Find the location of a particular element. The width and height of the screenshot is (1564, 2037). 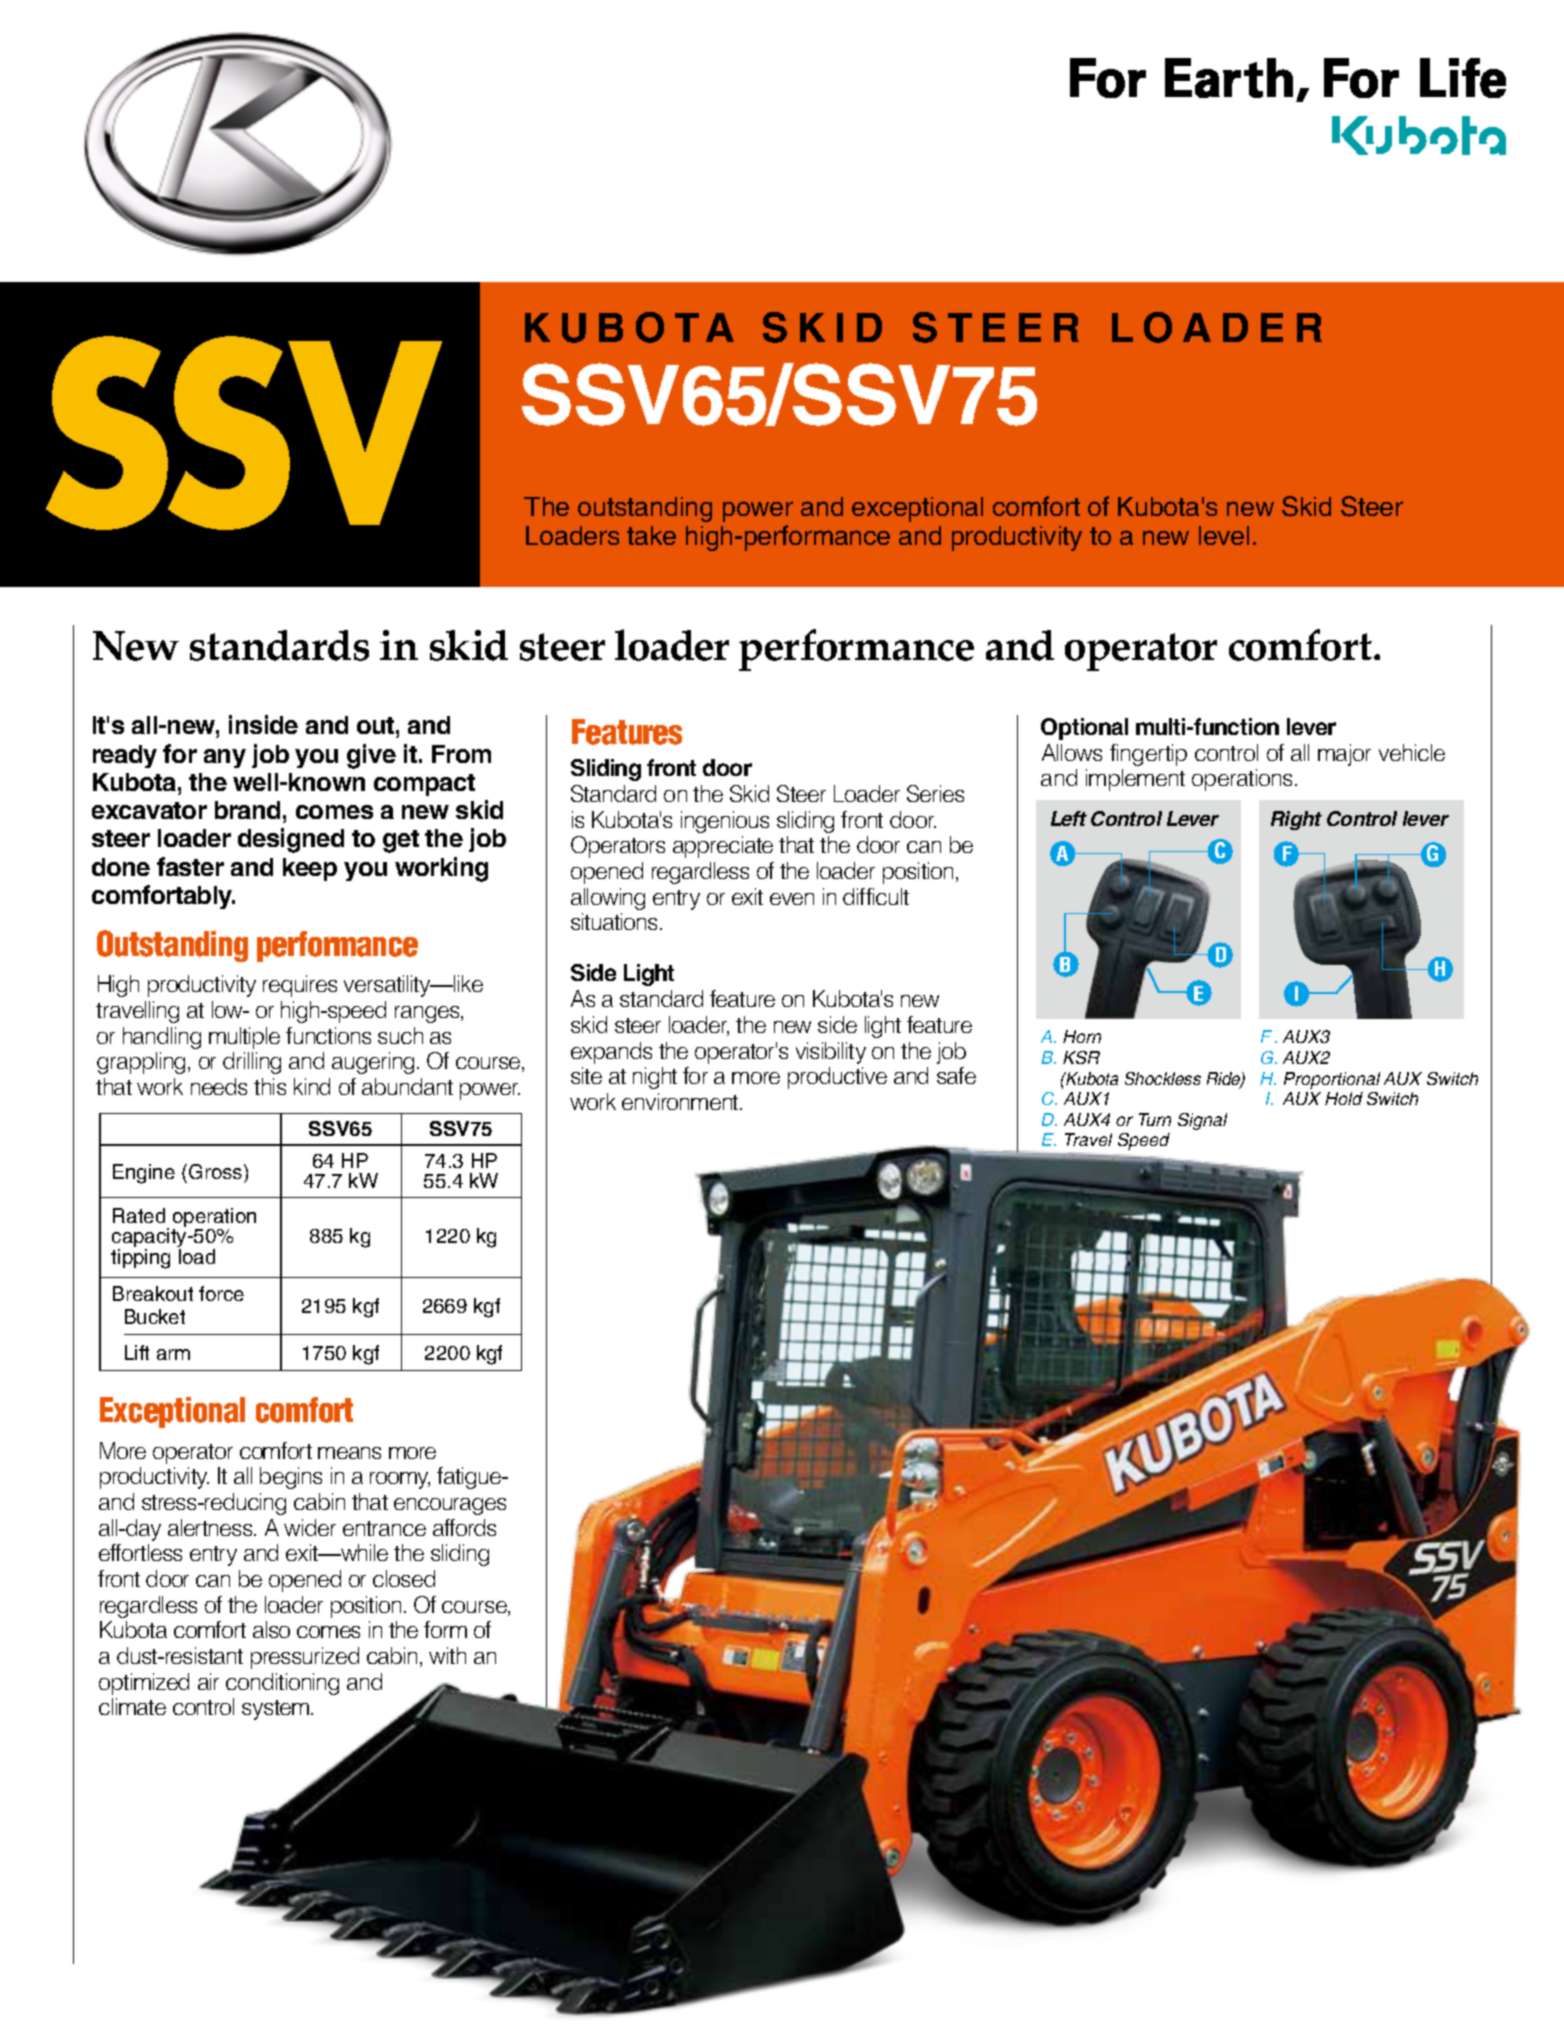

affords is located at coordinates (464, 1527).
